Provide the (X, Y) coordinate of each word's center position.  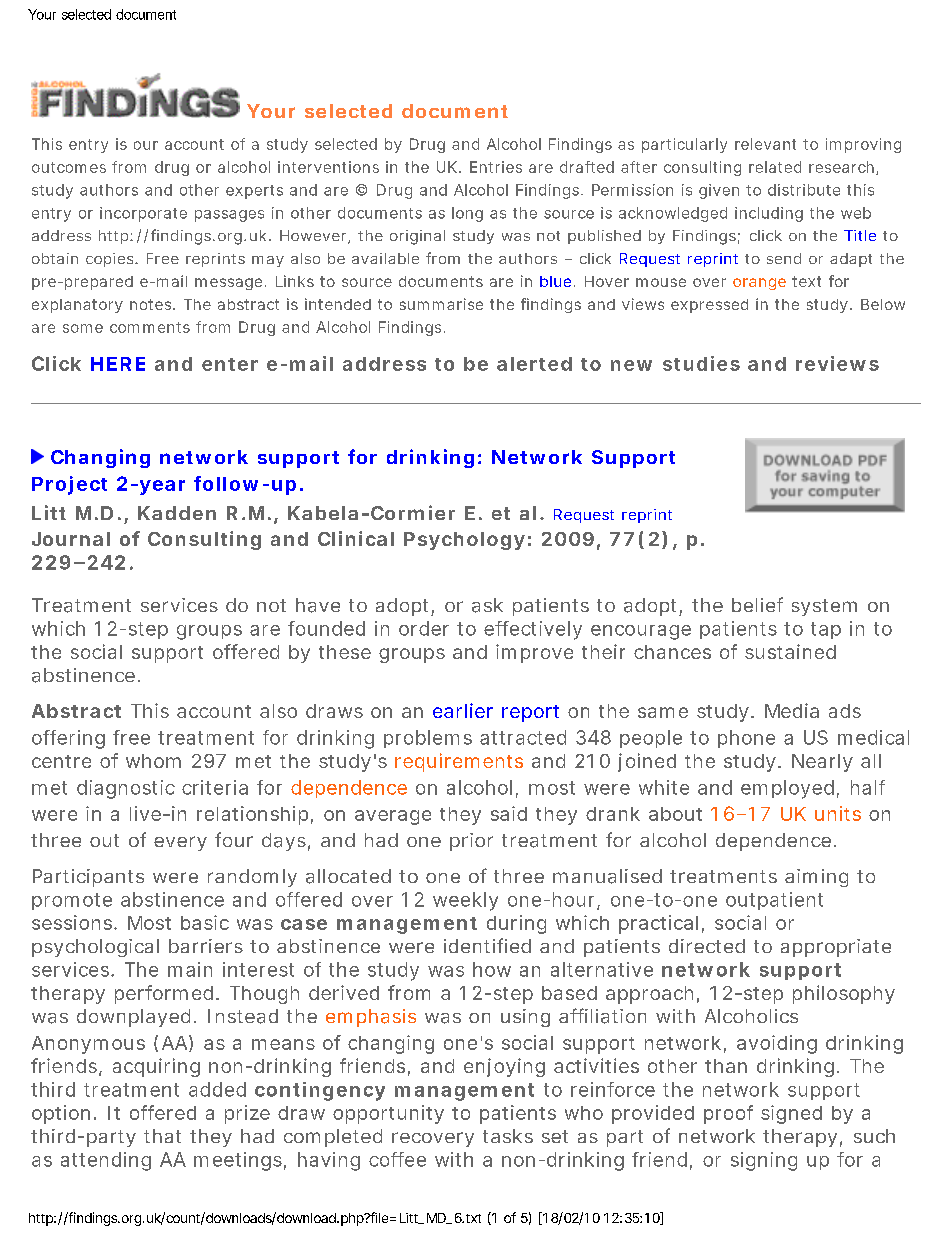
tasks (508, 1136)
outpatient (774, 901)
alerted (534, 364)
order (424, 628)
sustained (790, 651)
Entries (496, 167)
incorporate (143, 214)
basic (205, 922)
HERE (118, 364)
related (775, 167)
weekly (465, 901)
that (162, 1136)
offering (68, 739)
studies (701, 363)
